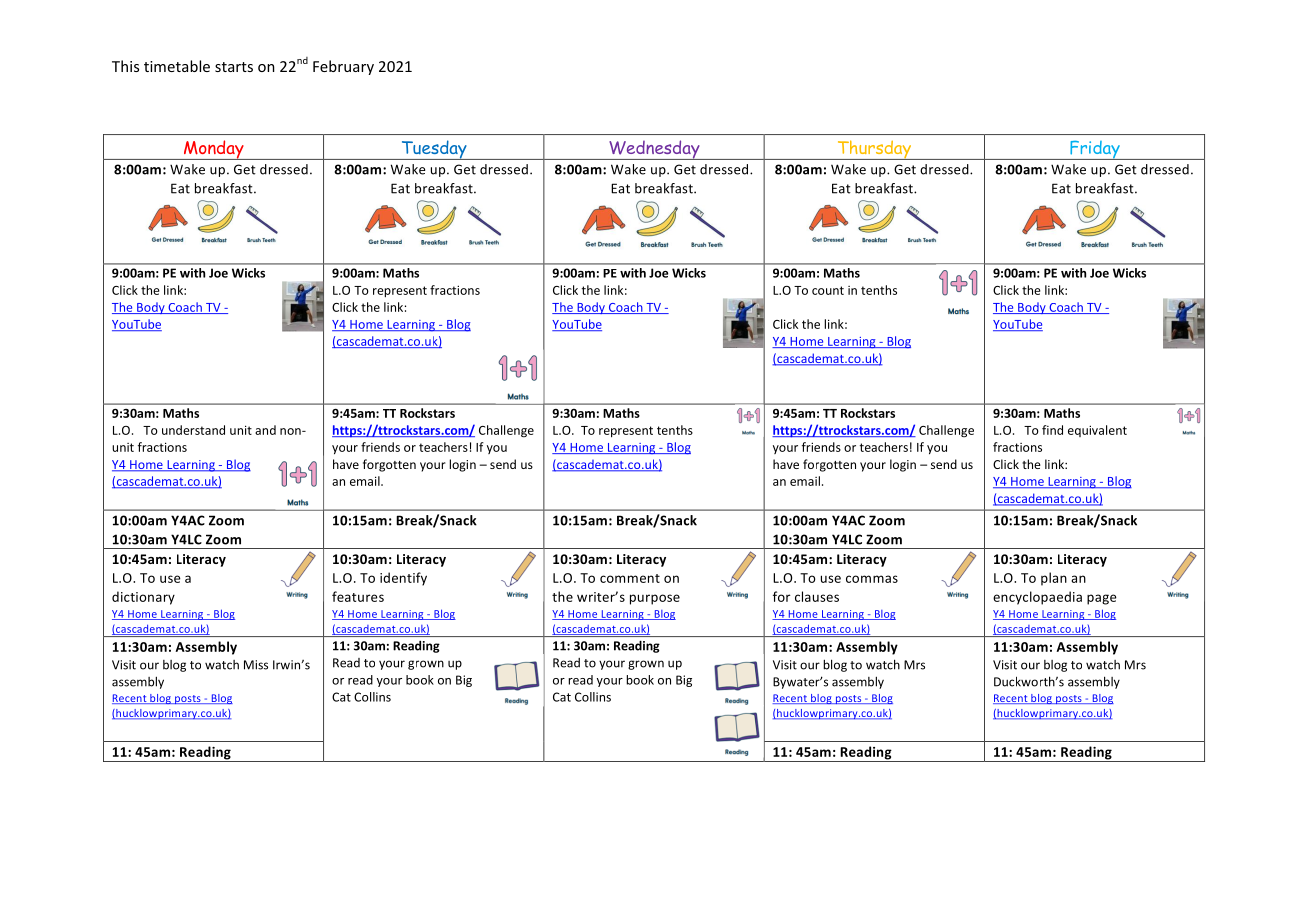  I want to click on starts, so click(234, 67).
